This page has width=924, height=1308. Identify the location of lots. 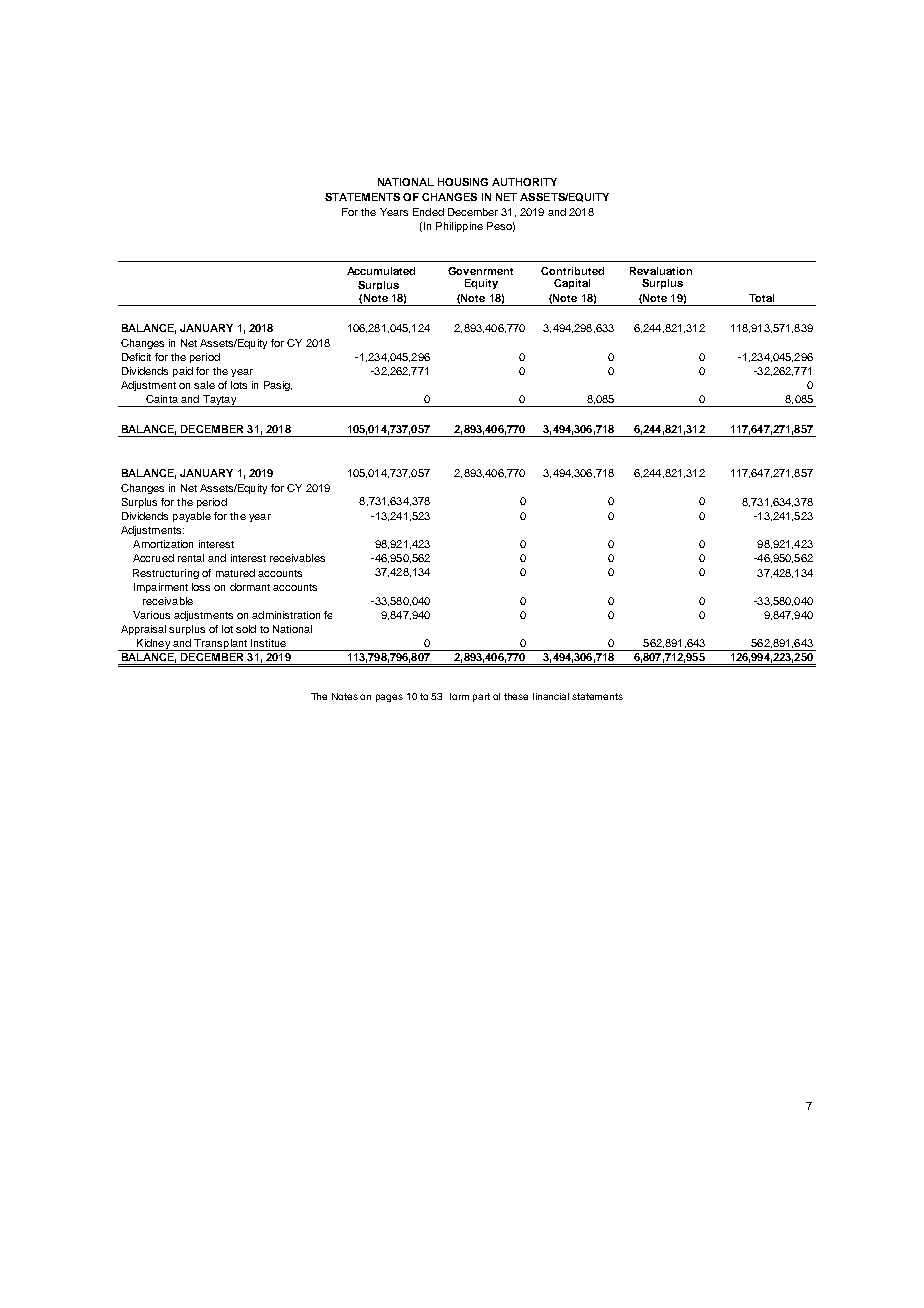
(239, 385).
